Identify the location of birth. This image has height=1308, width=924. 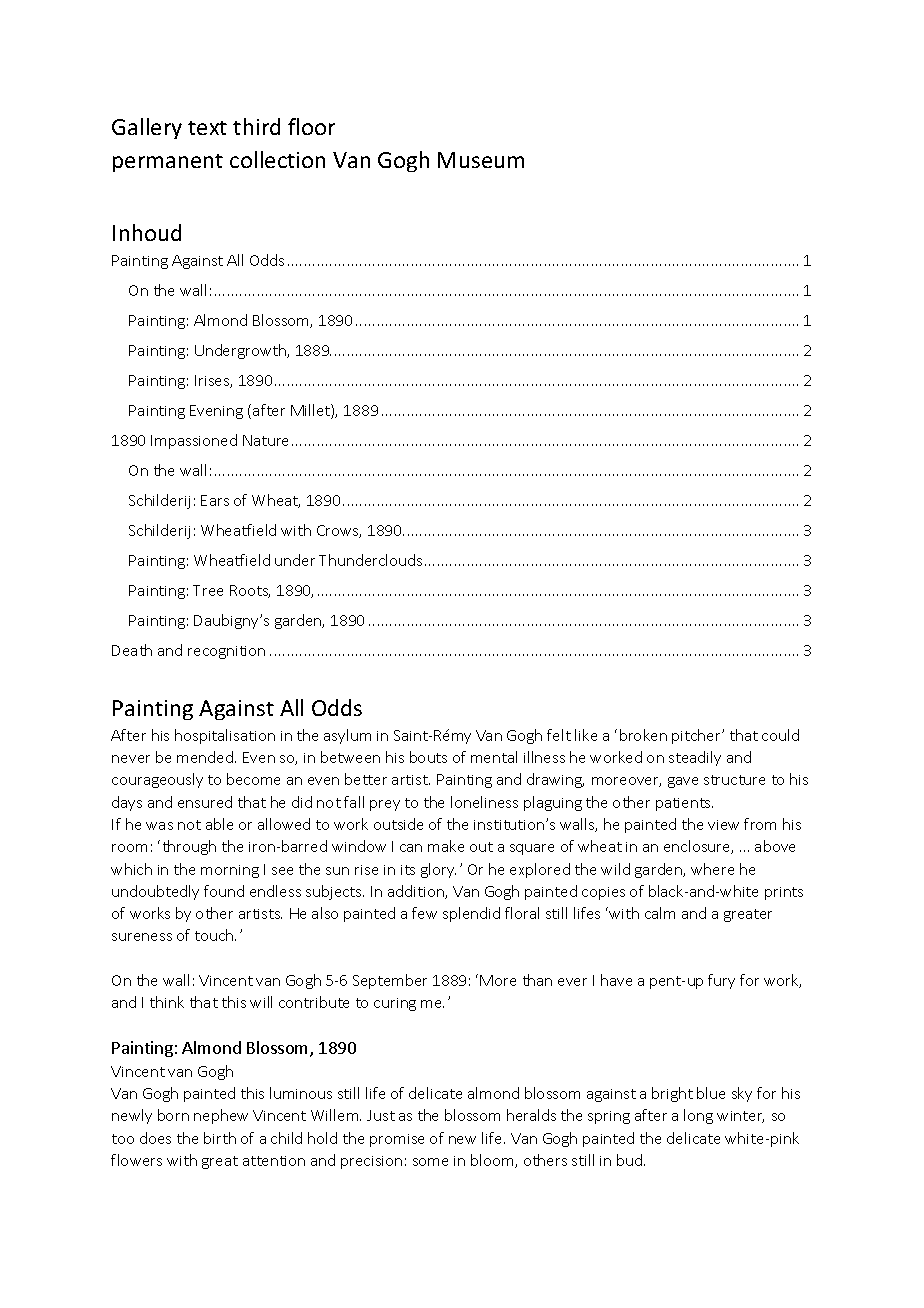
(220, 1138).
